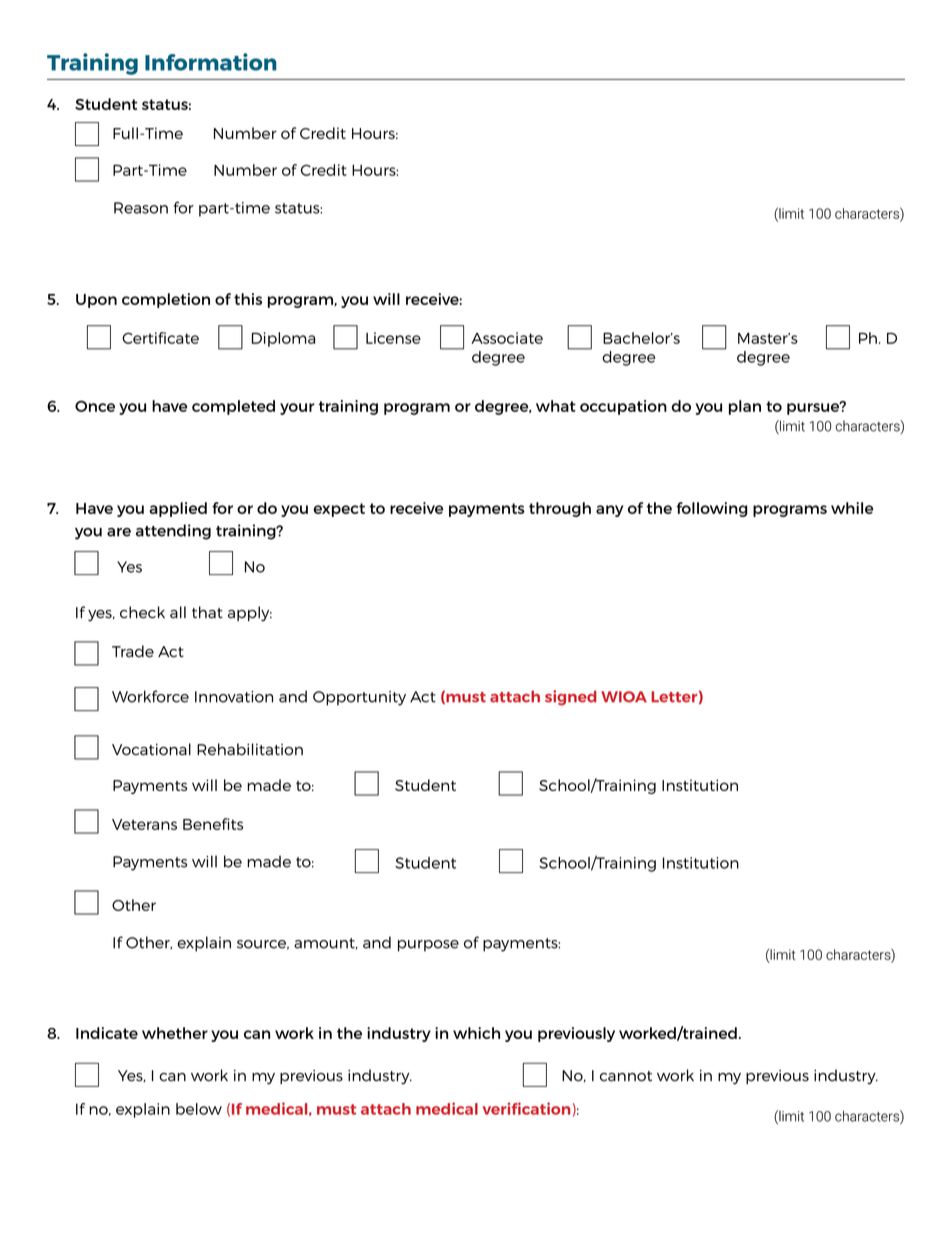 The image size is (952, 1233). Describe the element at coordinates (476, 1033) in the screenshot. I see `which` at that location.
